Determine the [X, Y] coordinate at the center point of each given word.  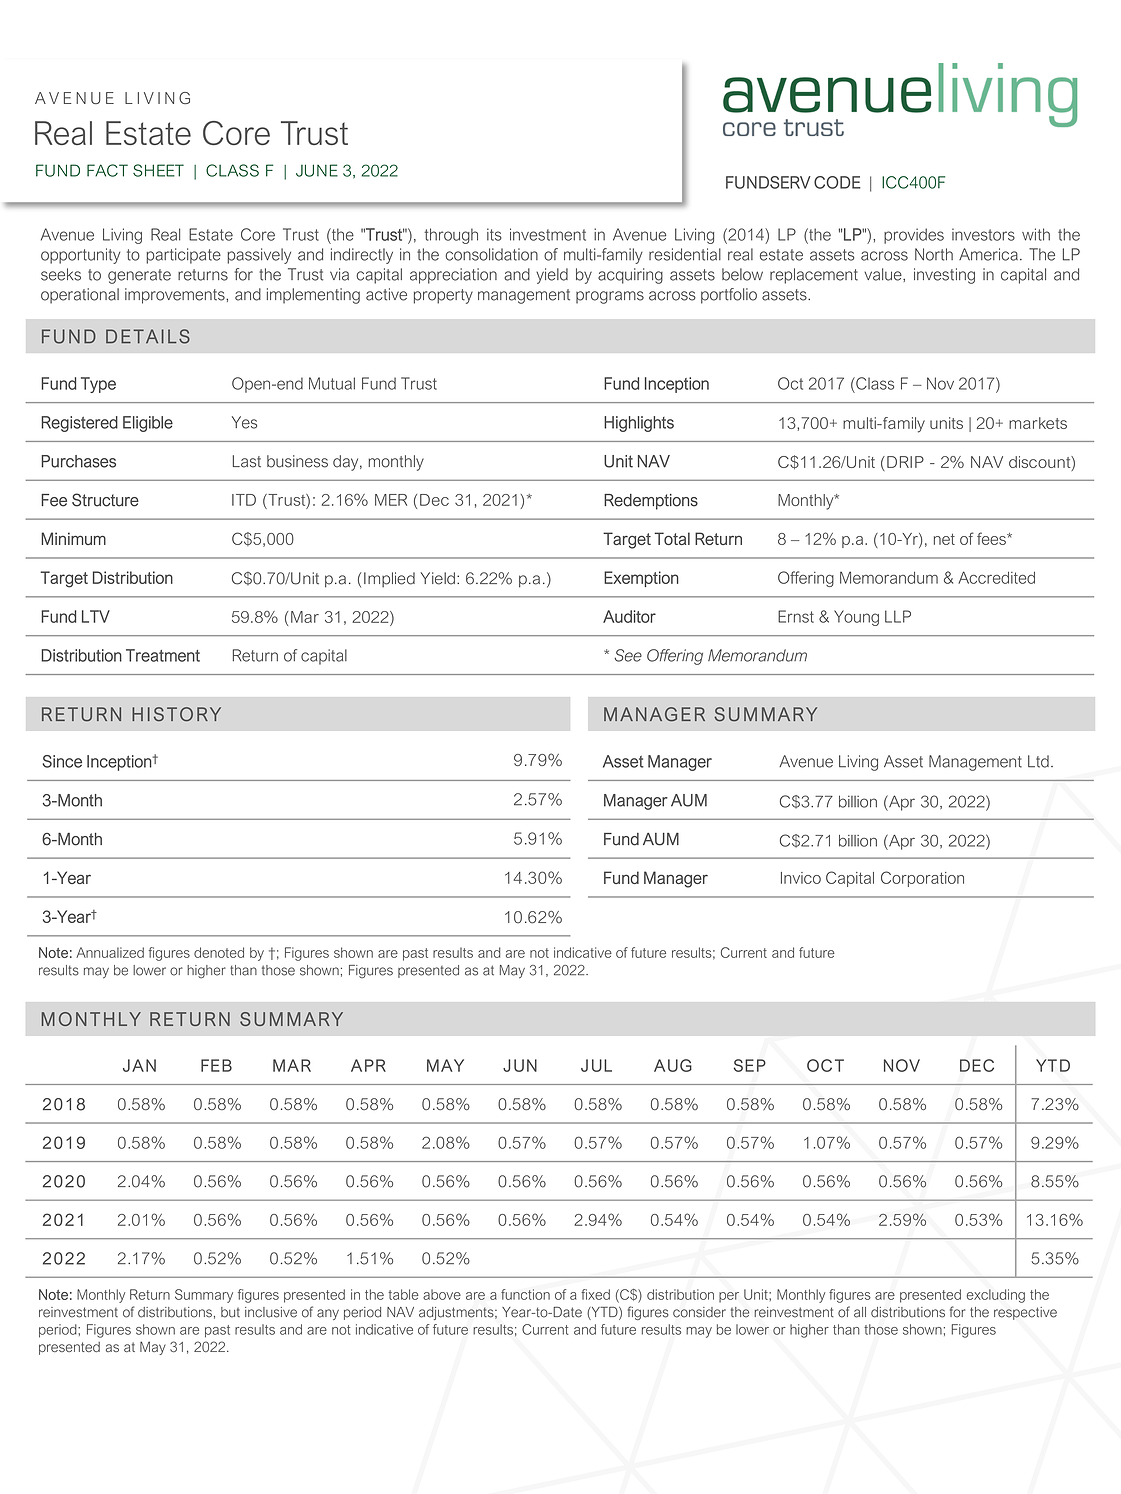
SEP [750, 1065]
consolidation [491, 254]
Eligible [148, 424]
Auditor [629, 616]
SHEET [158, 170]
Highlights [639, 424]
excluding [996, 1296]
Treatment [163, 655]
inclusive [271, 1312]
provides [914, 236]
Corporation [922, 879]
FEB [216, 1065]
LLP [898, 616]
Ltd [1038, 761]
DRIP [905, 462]
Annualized [110, 952]
